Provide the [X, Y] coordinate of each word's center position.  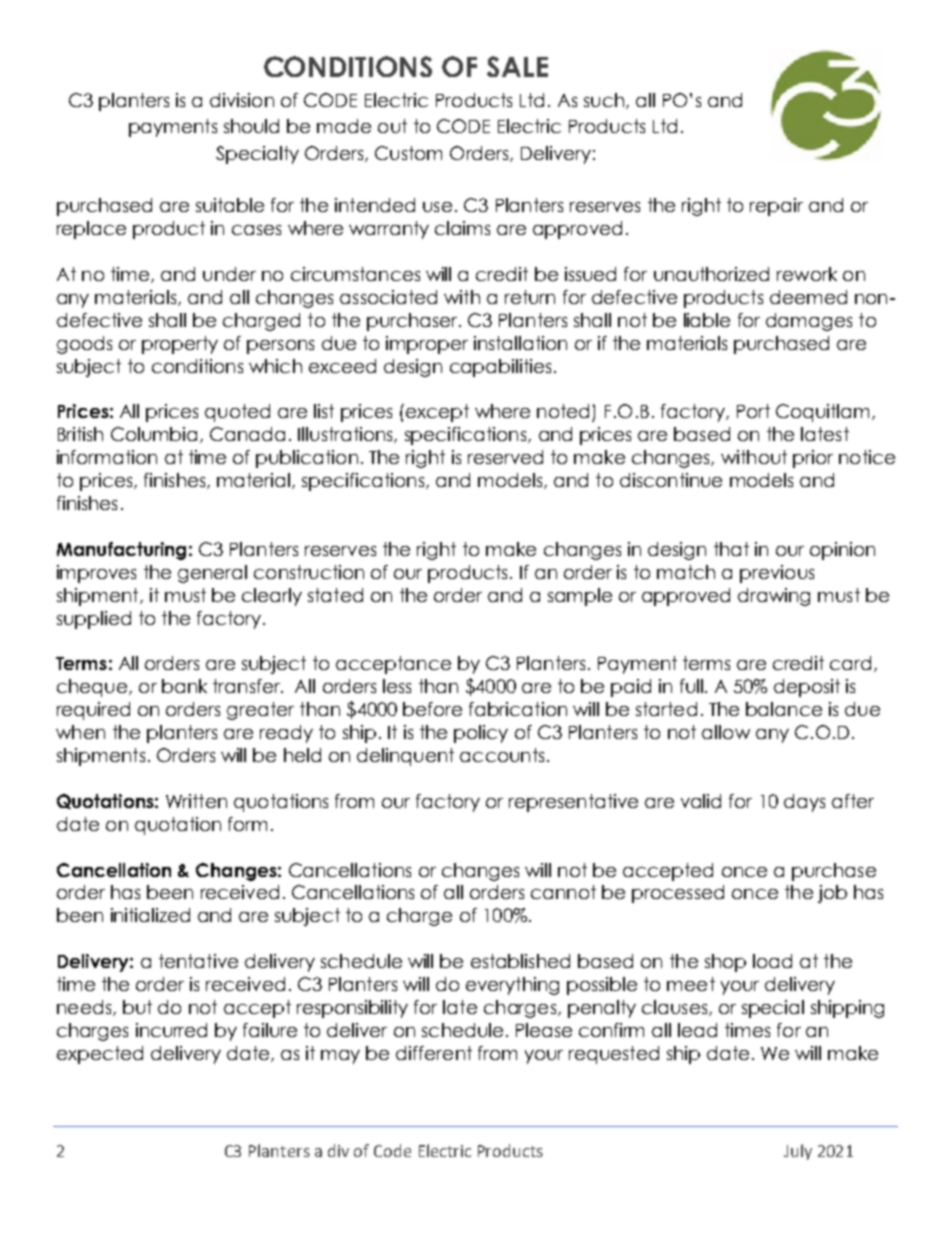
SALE [517, 66]
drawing [774, 597]
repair [776, 207]
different [434, 1053]
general [212, 574]
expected [100, 1055]
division [242, 100]
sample [580, 597]
